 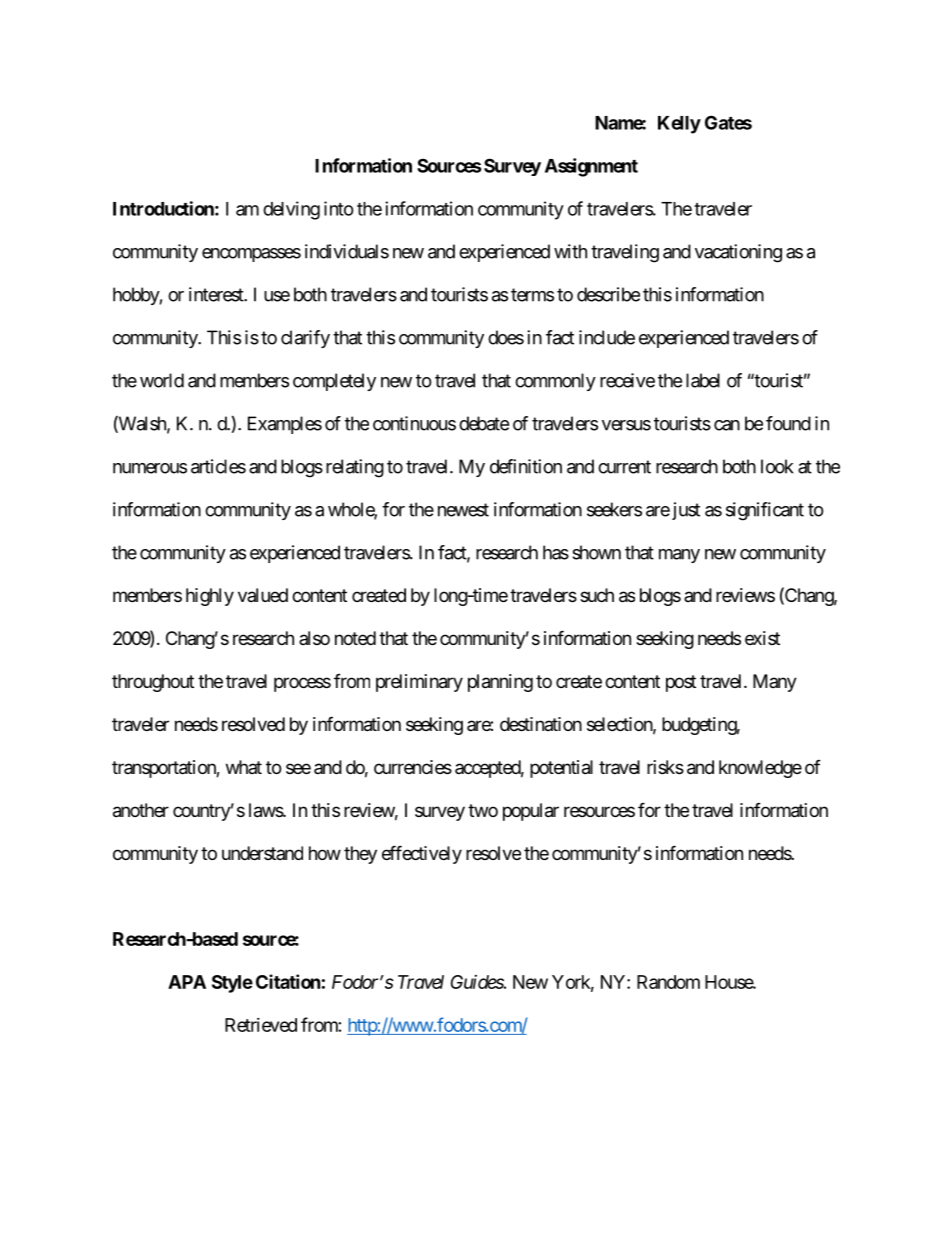 What do you see at coordinates (288, 981) in the screenshot?
I see `Citation` at bounding box center [288, 981].
